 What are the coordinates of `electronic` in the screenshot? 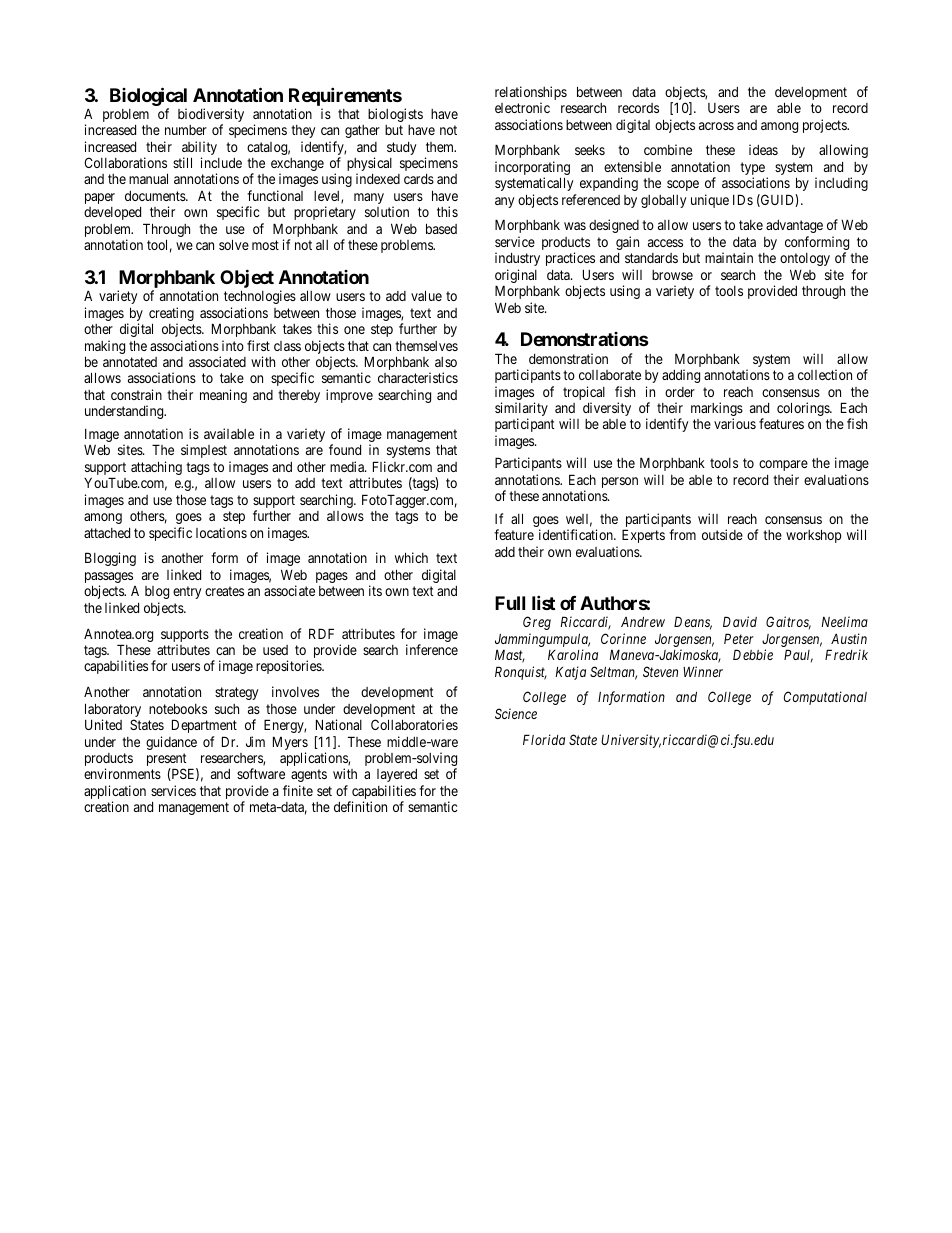 It's located at (522, 107).
